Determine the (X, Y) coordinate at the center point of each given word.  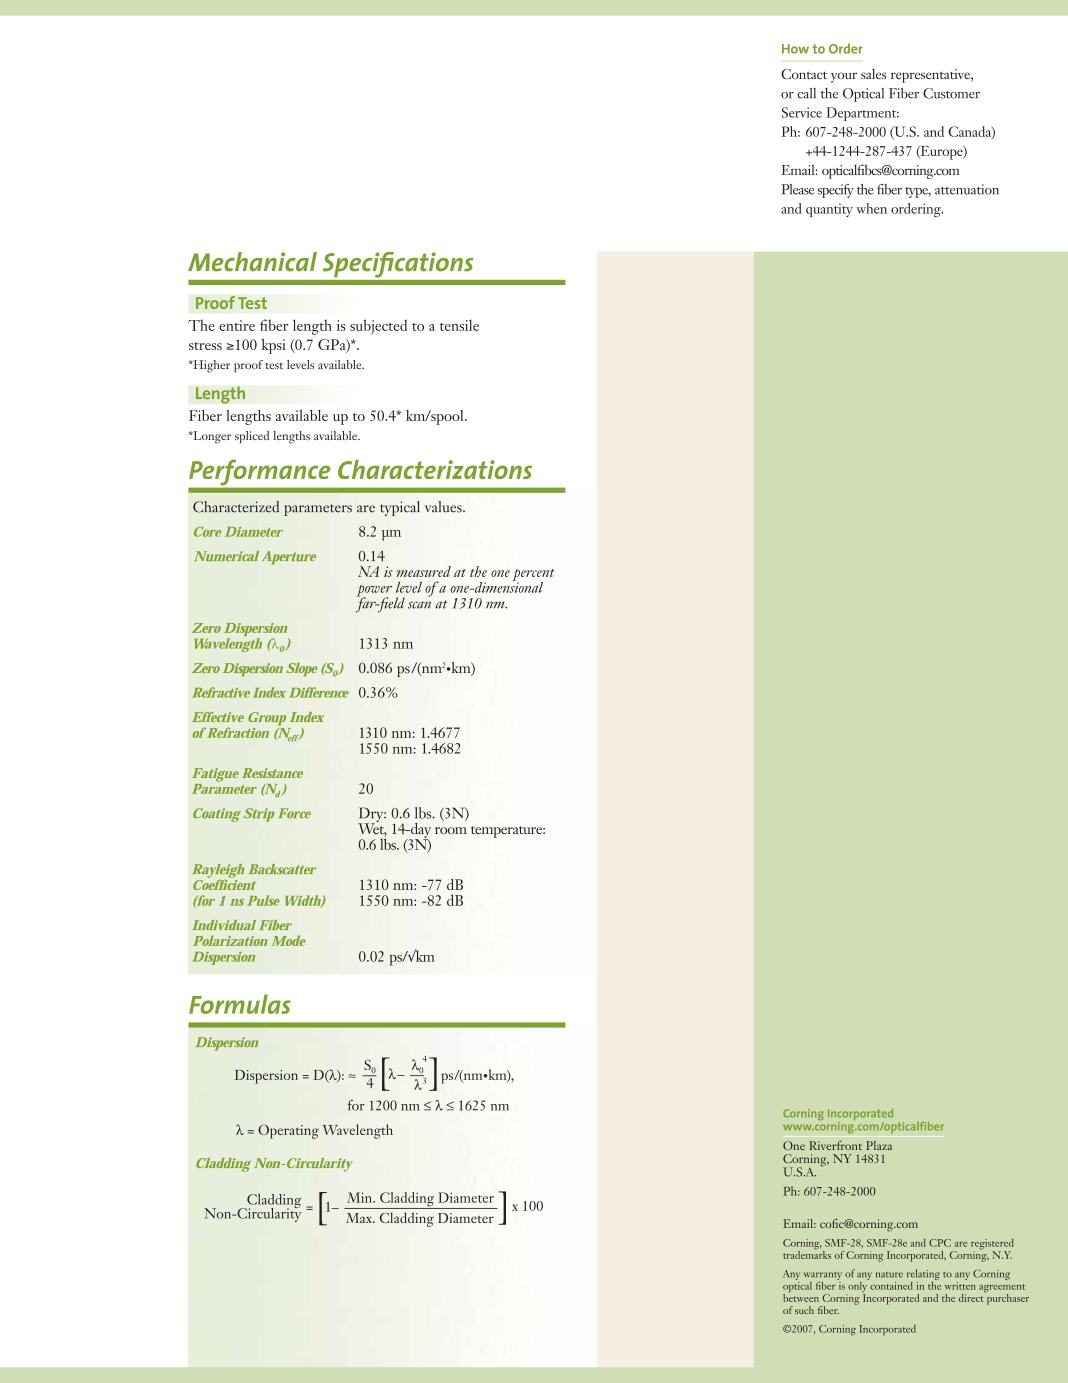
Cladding (223, 1165)
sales (874, 73)
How (795, 49)
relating (923, 1276)
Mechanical (252, 262)
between (801, 1296)
